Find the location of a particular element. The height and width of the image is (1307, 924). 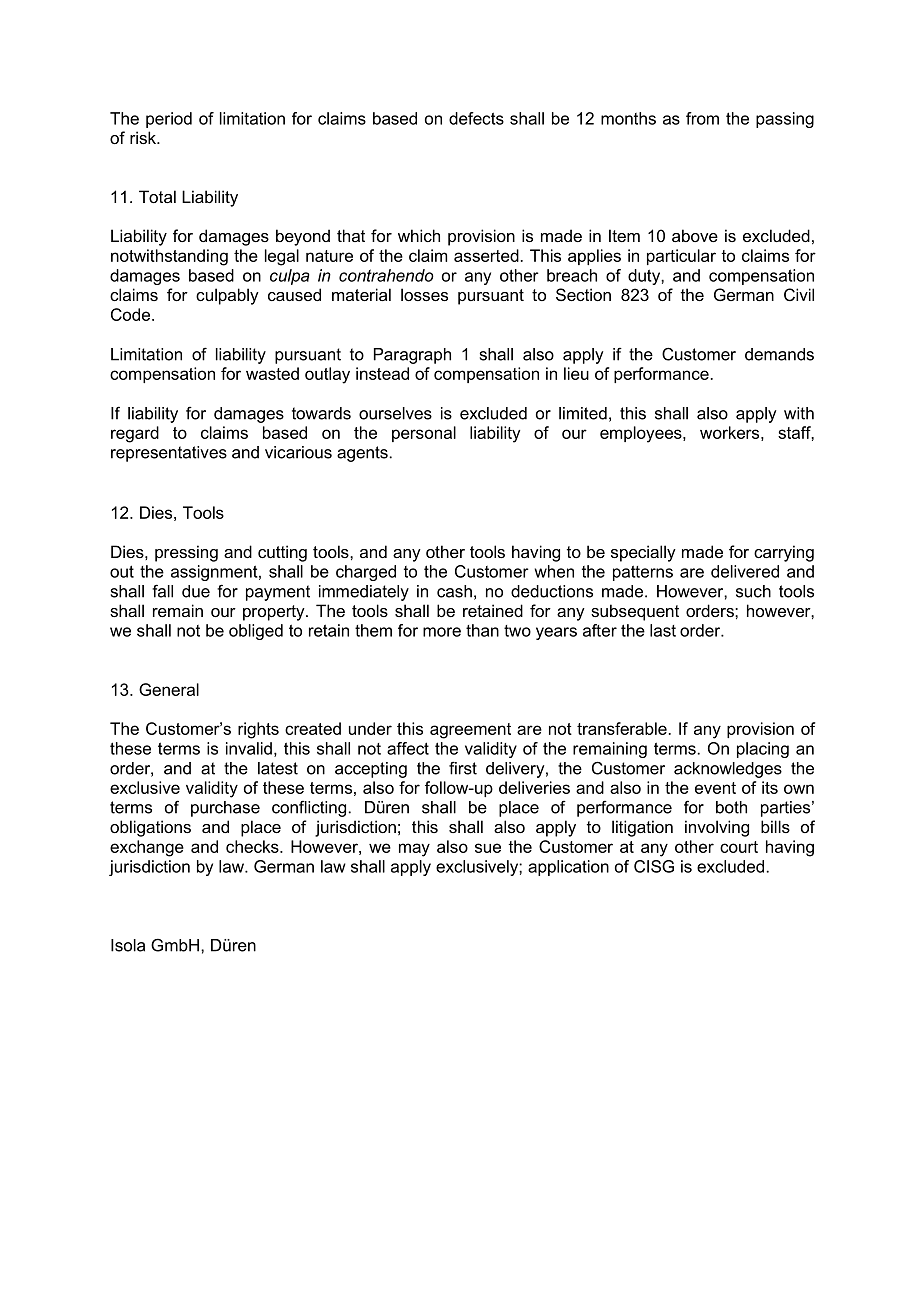

period is located at coordinates (169, 120).
